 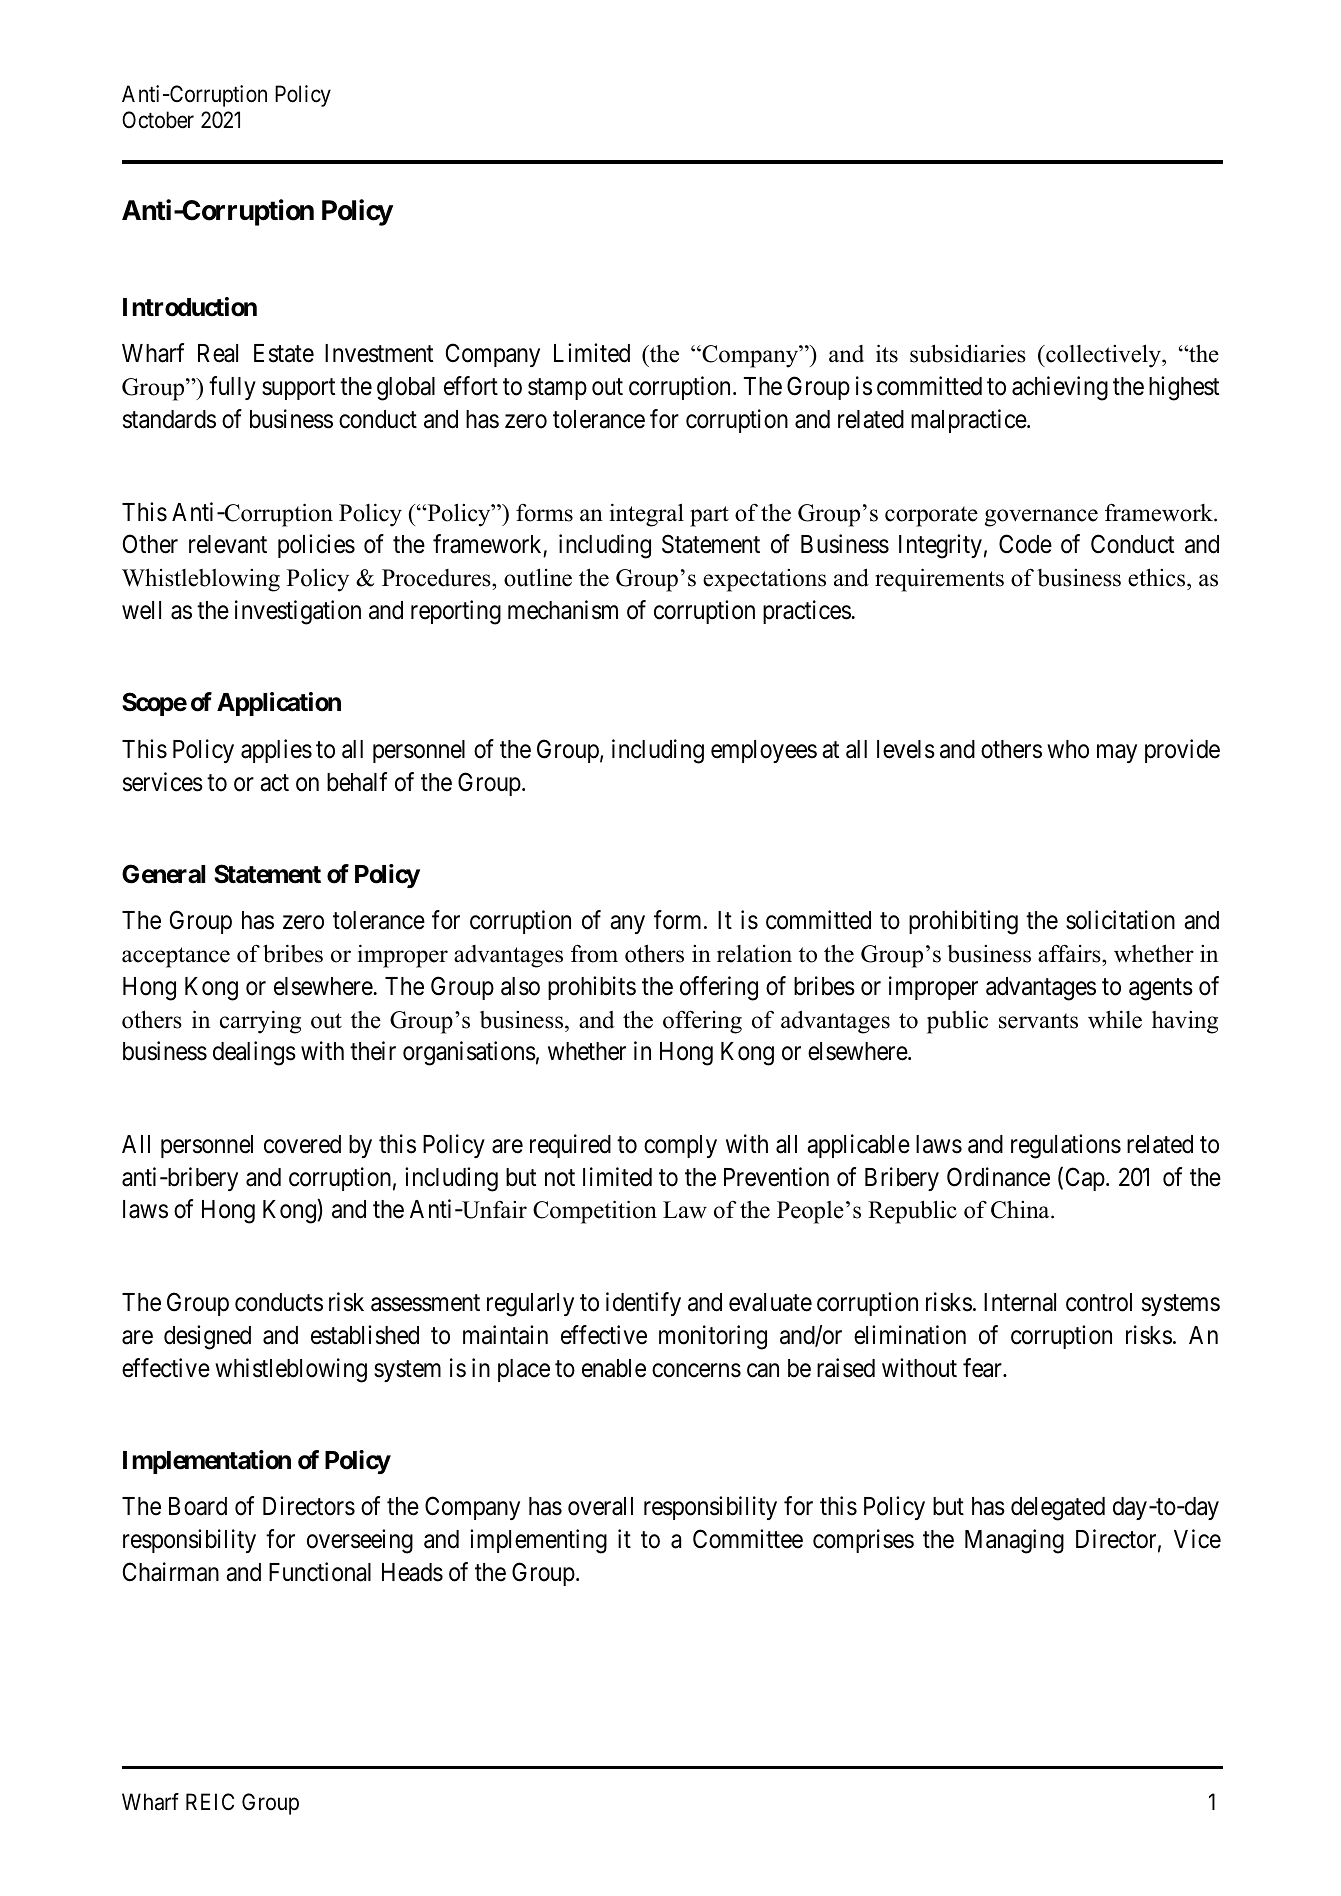 What do you see at coordinates (600, 1506) in the screenshot?
I see `overall` at bounding box center [600, 1506].
